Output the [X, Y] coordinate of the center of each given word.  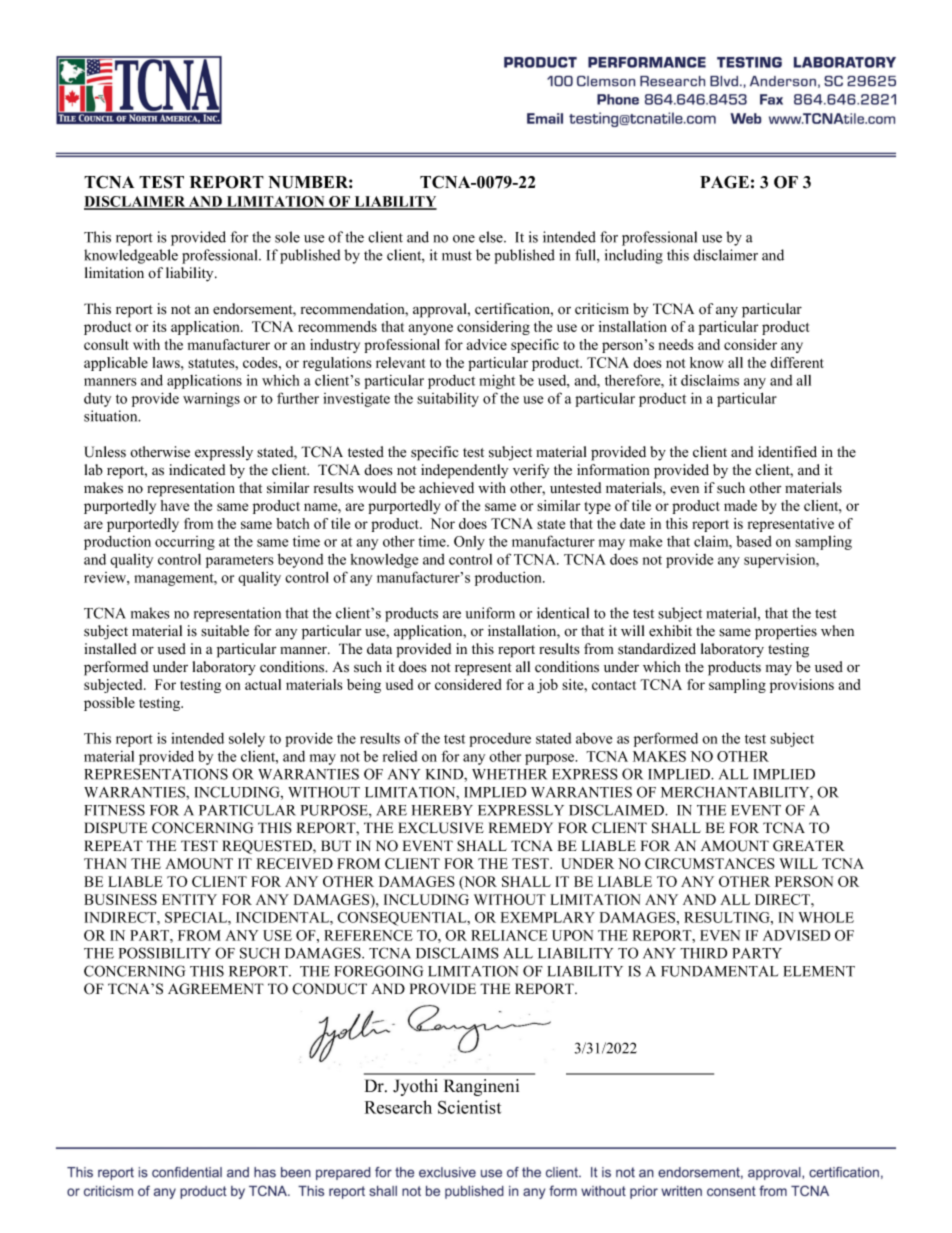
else [492, 237]
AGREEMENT [216, 989]
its [159, 326]
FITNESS [114, 810]
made [740, 505]
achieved [446, 488]
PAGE [724, 182]
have [175, 505]
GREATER [809, 846]
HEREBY [442, 810]
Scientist [469, 1107]
